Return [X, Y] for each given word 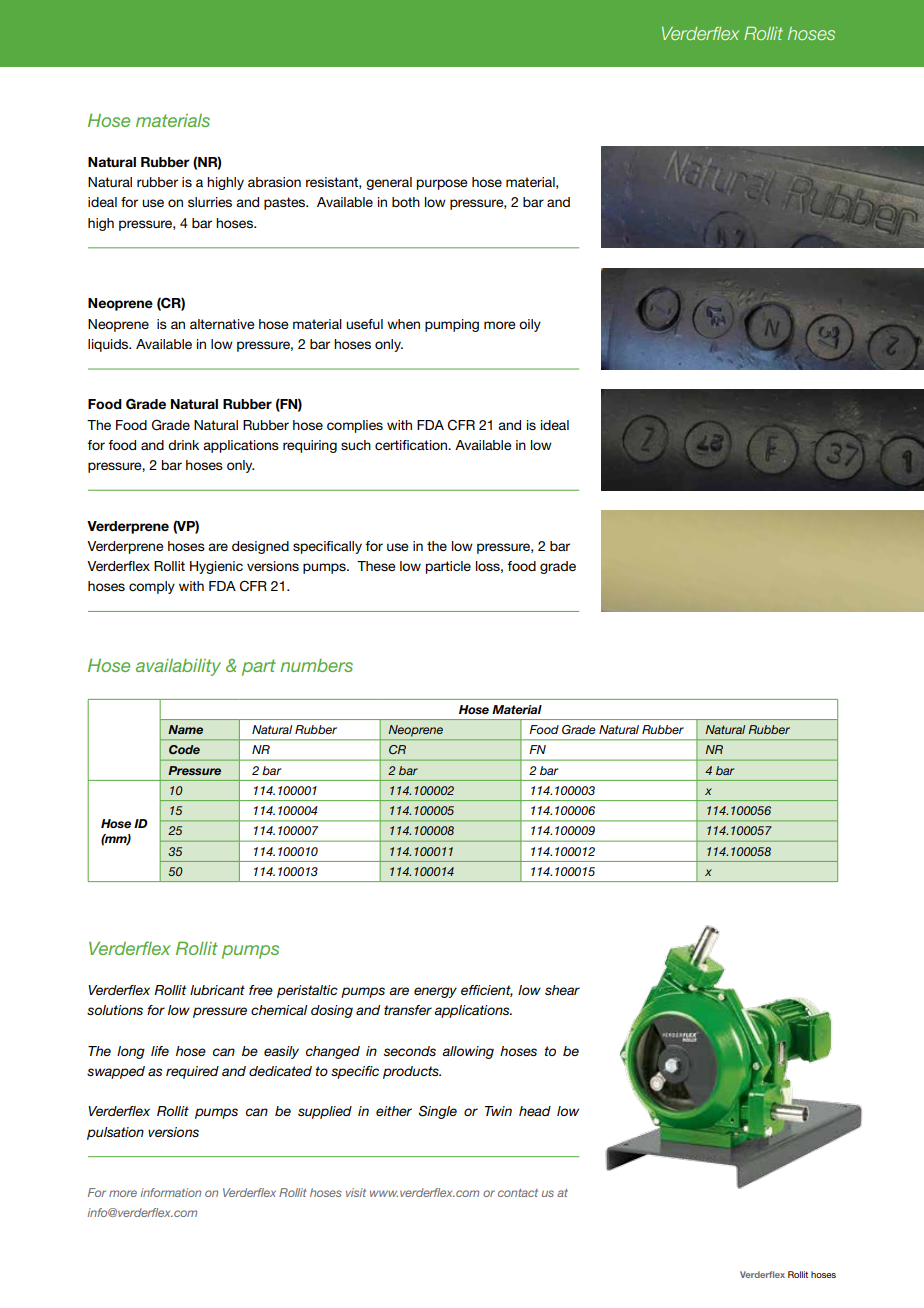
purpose [442, 184]
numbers [316, 665]
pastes [286, 203]
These [376, 566]
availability [178, 667]
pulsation [115, 1133]
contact [518, 1193]
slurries [210, 202]
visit [356, 1192]
